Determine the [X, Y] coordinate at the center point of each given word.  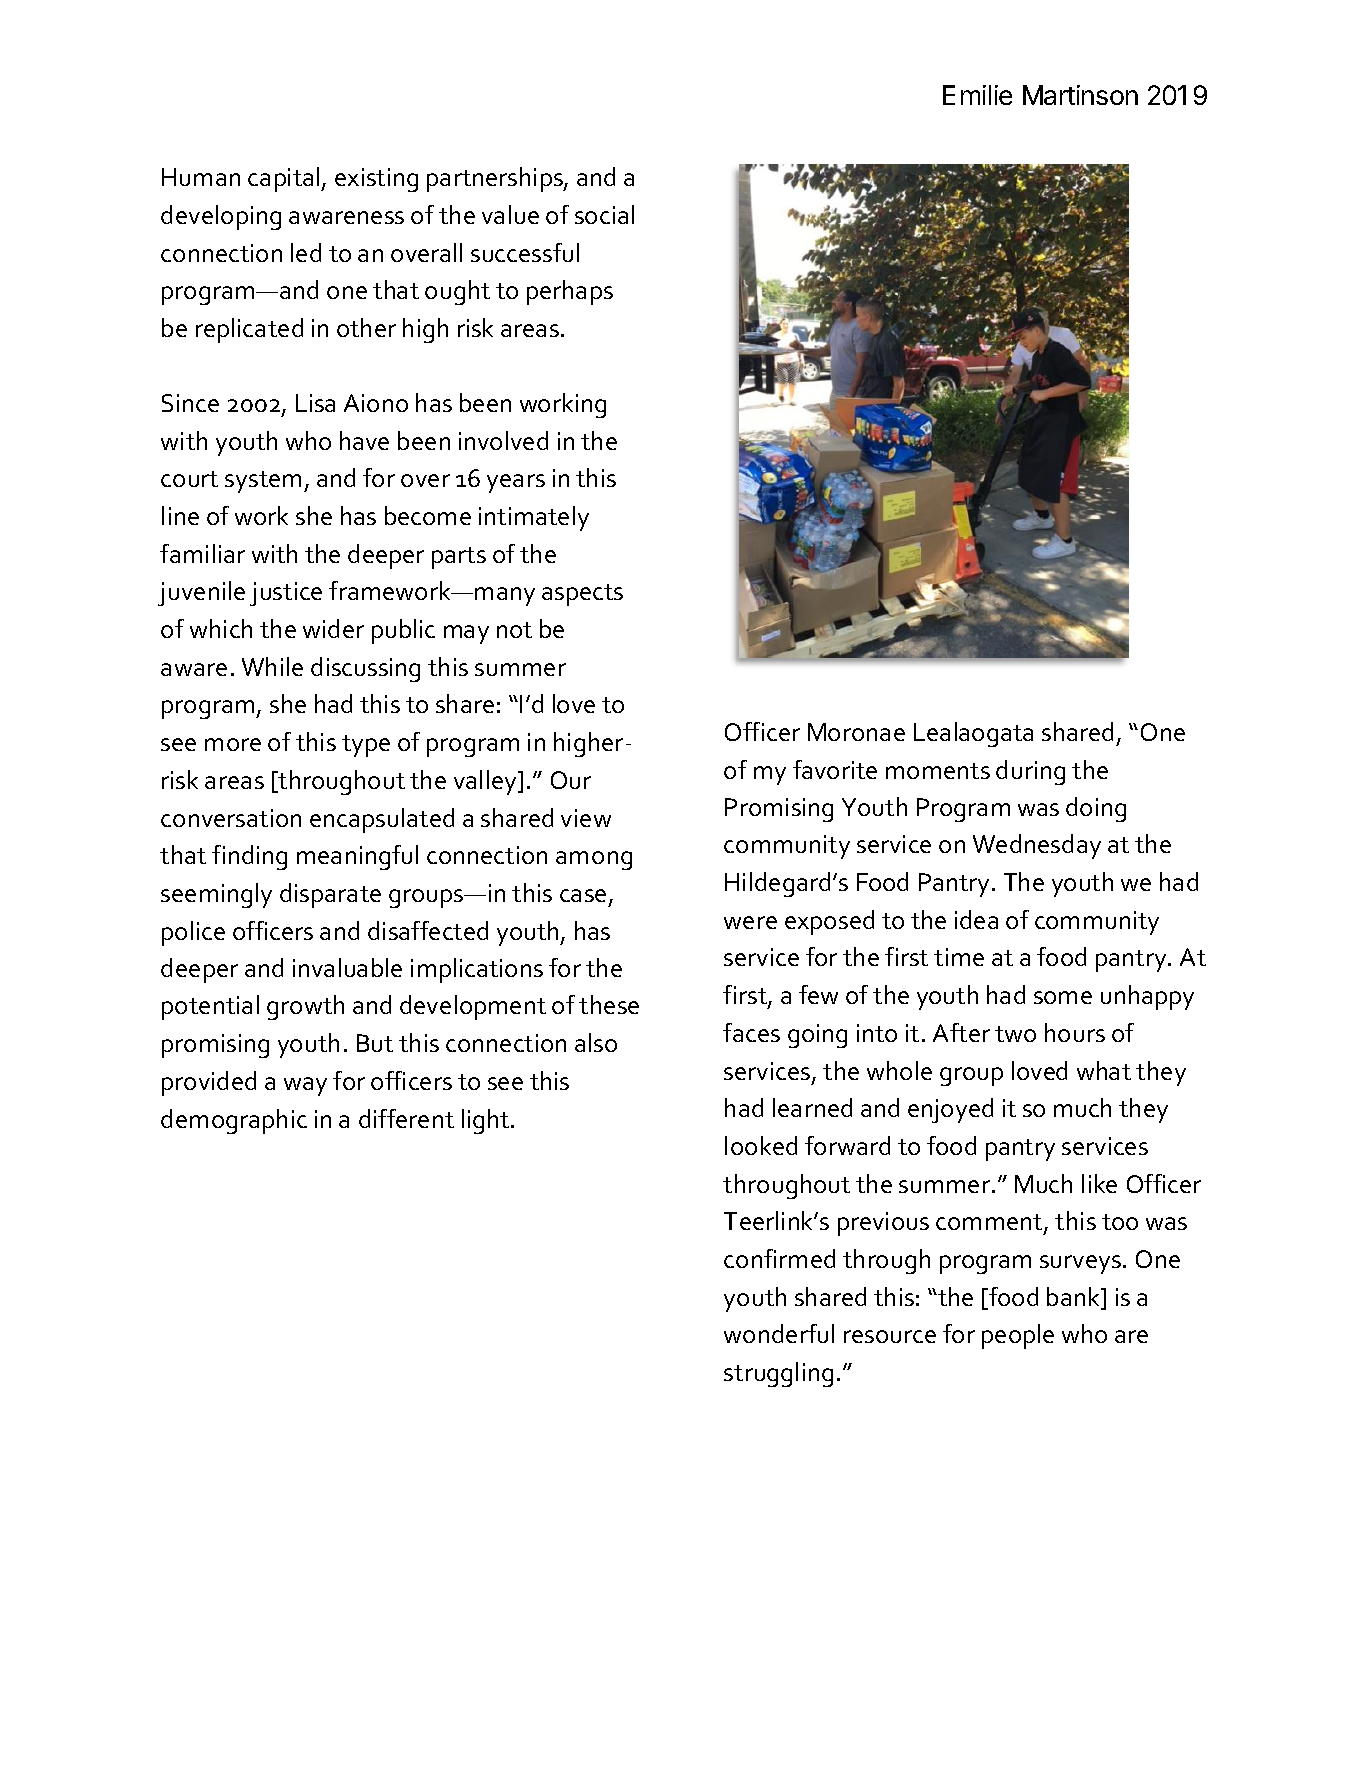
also [596, 1042]
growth [305, 1007]
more [233, 744]
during [1030, 772]
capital [285, 179]
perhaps [570, 292]
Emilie [977, 95]
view [586, 818]
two [1015, 1034]
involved [503, 440]
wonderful [779, 1333]
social [604, 214]
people [1018, 1336]
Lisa [315, 403]
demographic [234, 1121]
